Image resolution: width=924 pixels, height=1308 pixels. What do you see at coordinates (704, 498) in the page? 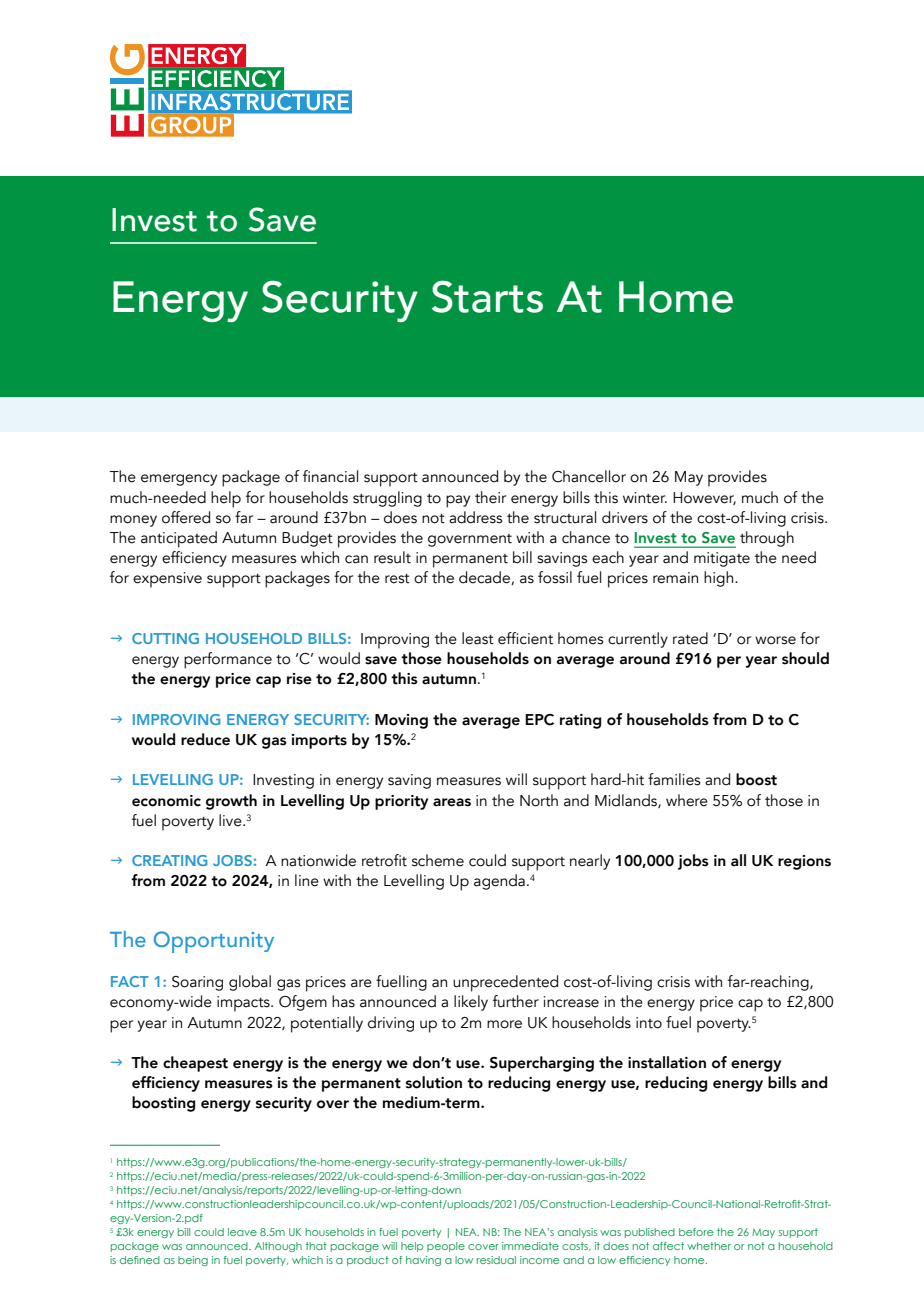
I see `However` at bounding box center [704, 498].
